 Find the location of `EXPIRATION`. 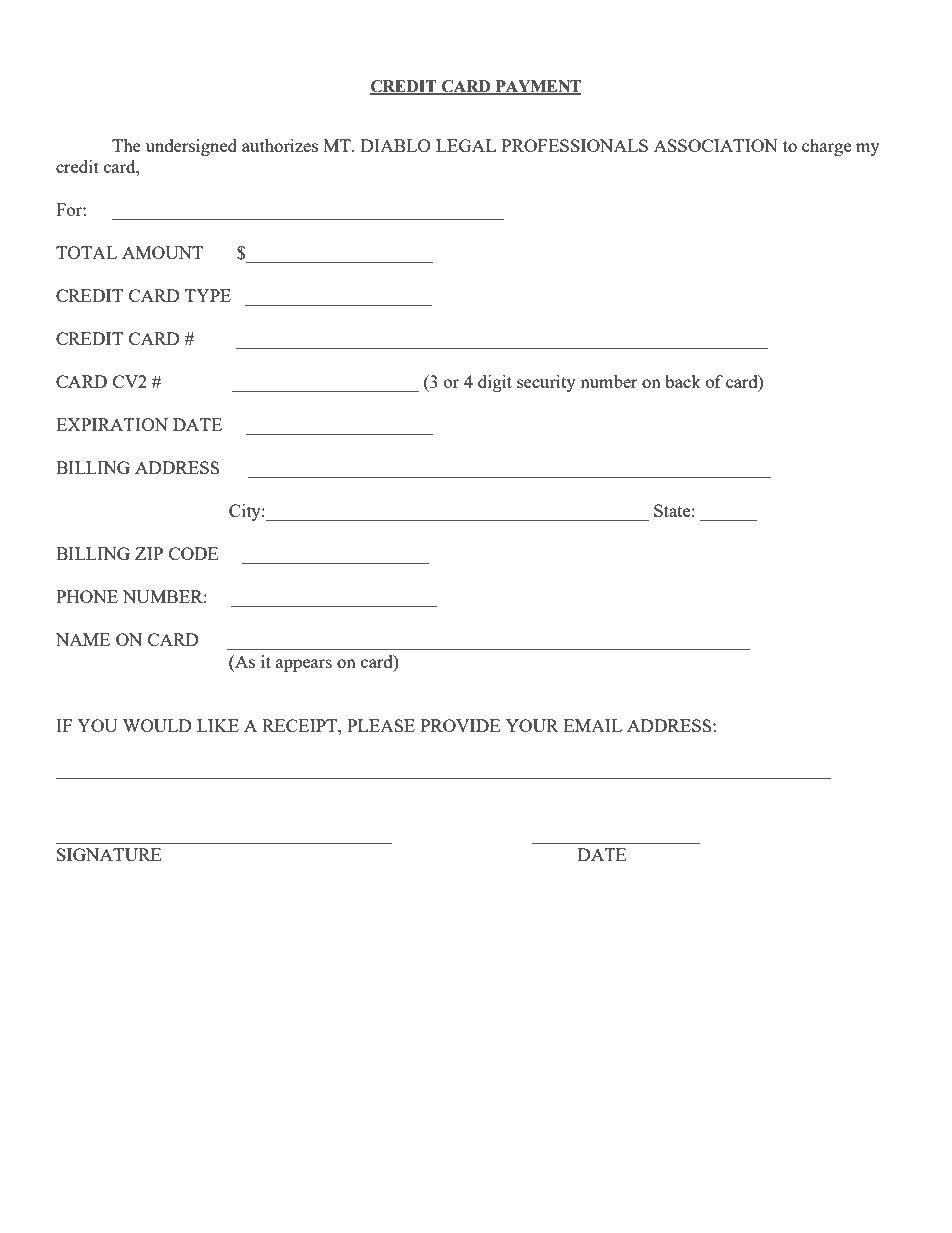

EXPIRATION is located at coordinates (112, 424).
